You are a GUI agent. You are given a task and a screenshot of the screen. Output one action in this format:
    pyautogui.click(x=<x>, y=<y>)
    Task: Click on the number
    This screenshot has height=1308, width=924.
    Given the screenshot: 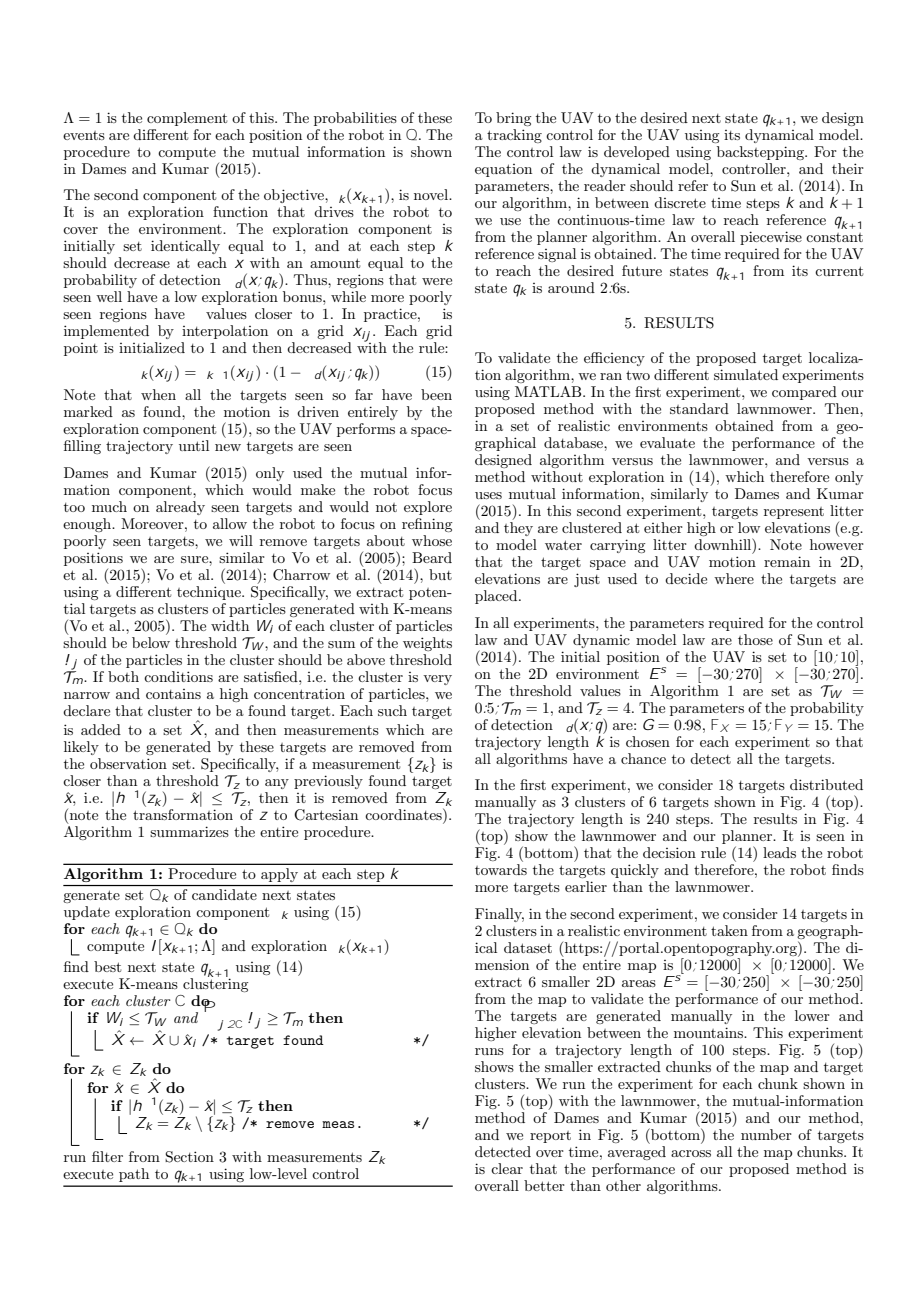 What is the action you would take?
    pyautogui.click(x=766, y=1134)
